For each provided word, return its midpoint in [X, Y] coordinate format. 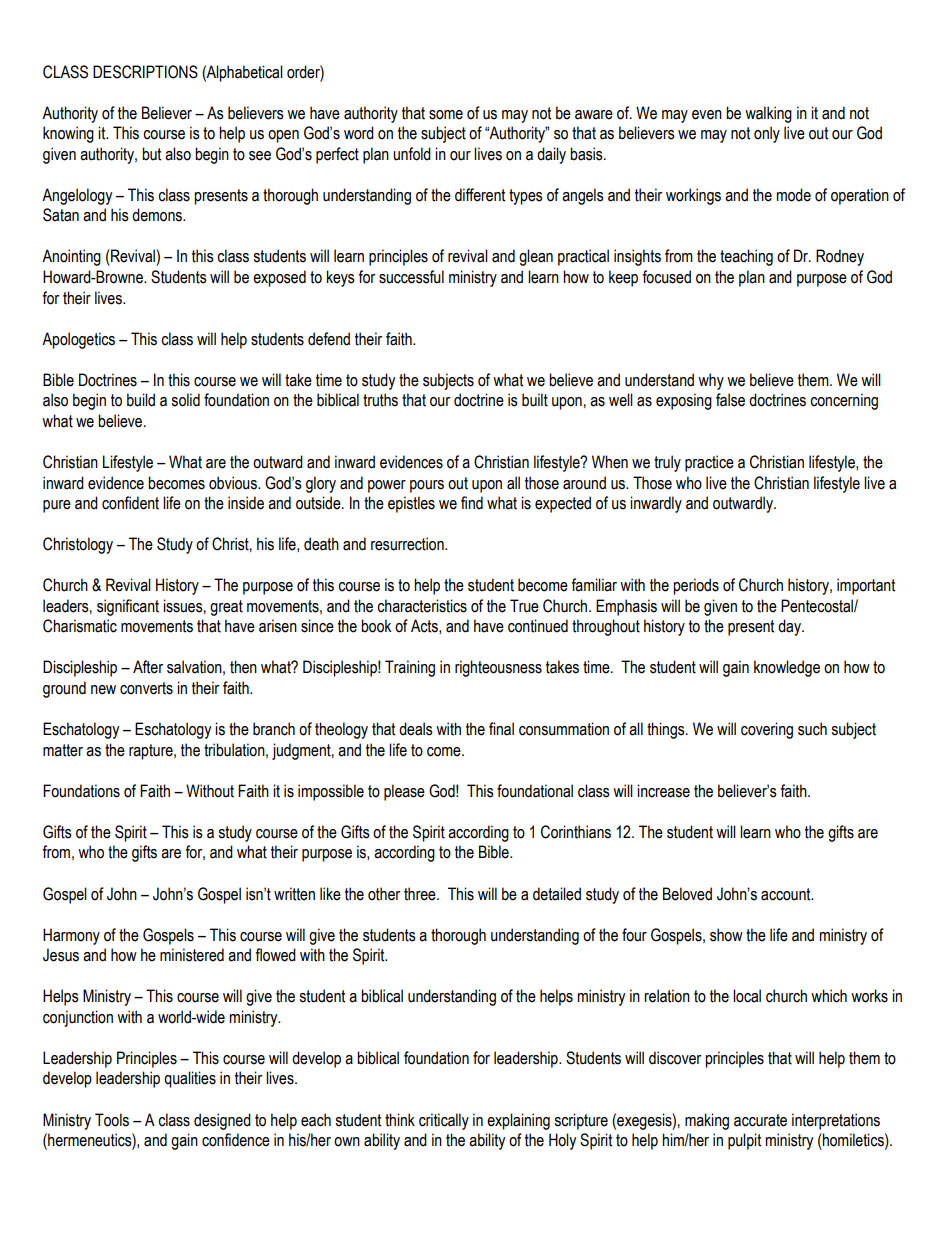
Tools [112, 1120]
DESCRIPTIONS [145, 72]
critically [444, 1121]
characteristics [422, 606]
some [446, 115]
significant [128, 607]
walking [768, 114]
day [790, 627]
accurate [760, 1120]
